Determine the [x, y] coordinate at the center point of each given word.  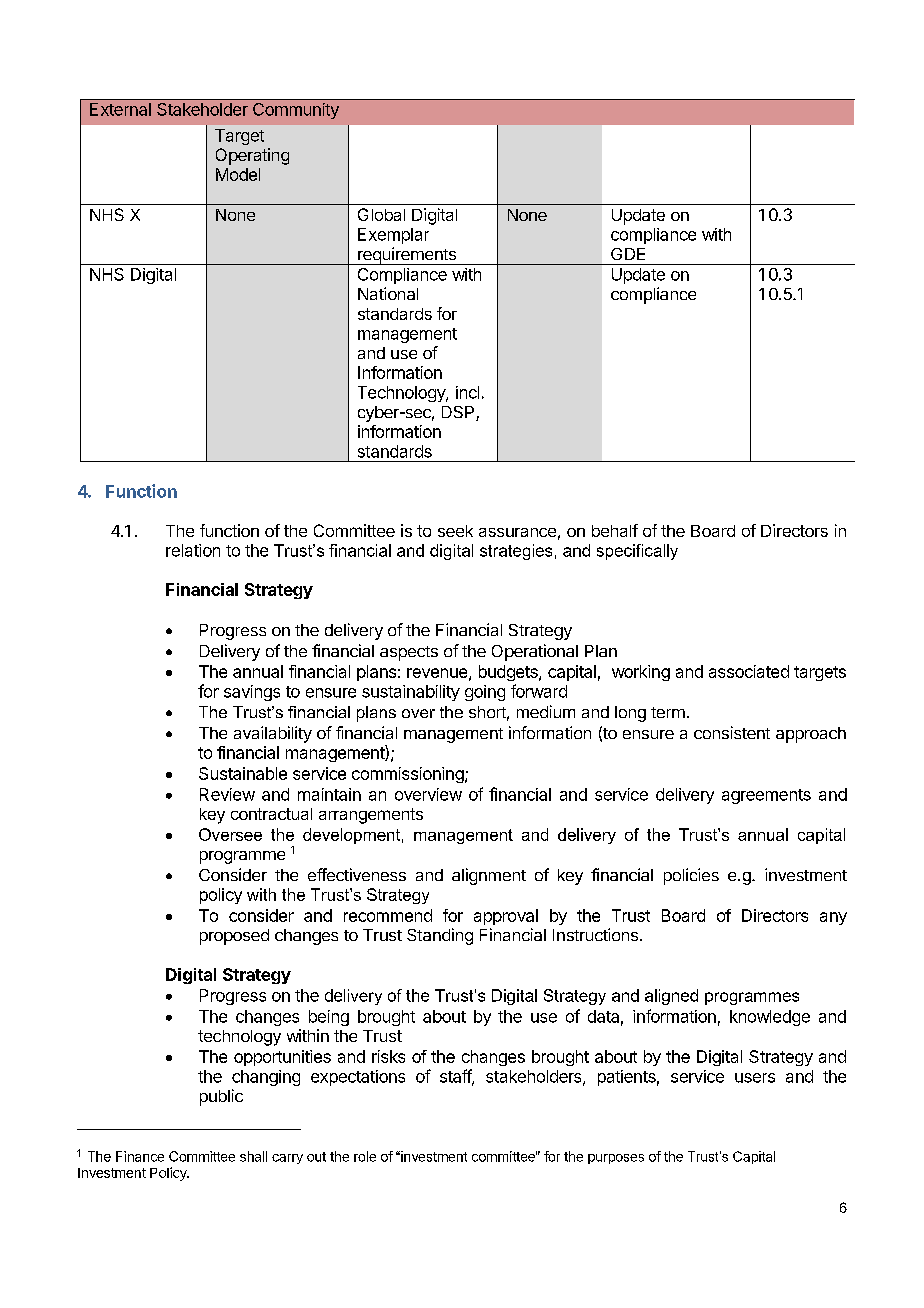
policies [691, 876]
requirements [407, 256]
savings [252, 693]
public [221, 1097]
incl [467, 392]
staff [456, 1077]
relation [193, 550]
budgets [509, 673]
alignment [489, 876]
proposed [234, 937]
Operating [252, 156]
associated [749, 671]
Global [381, 214]
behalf [615, 530]
